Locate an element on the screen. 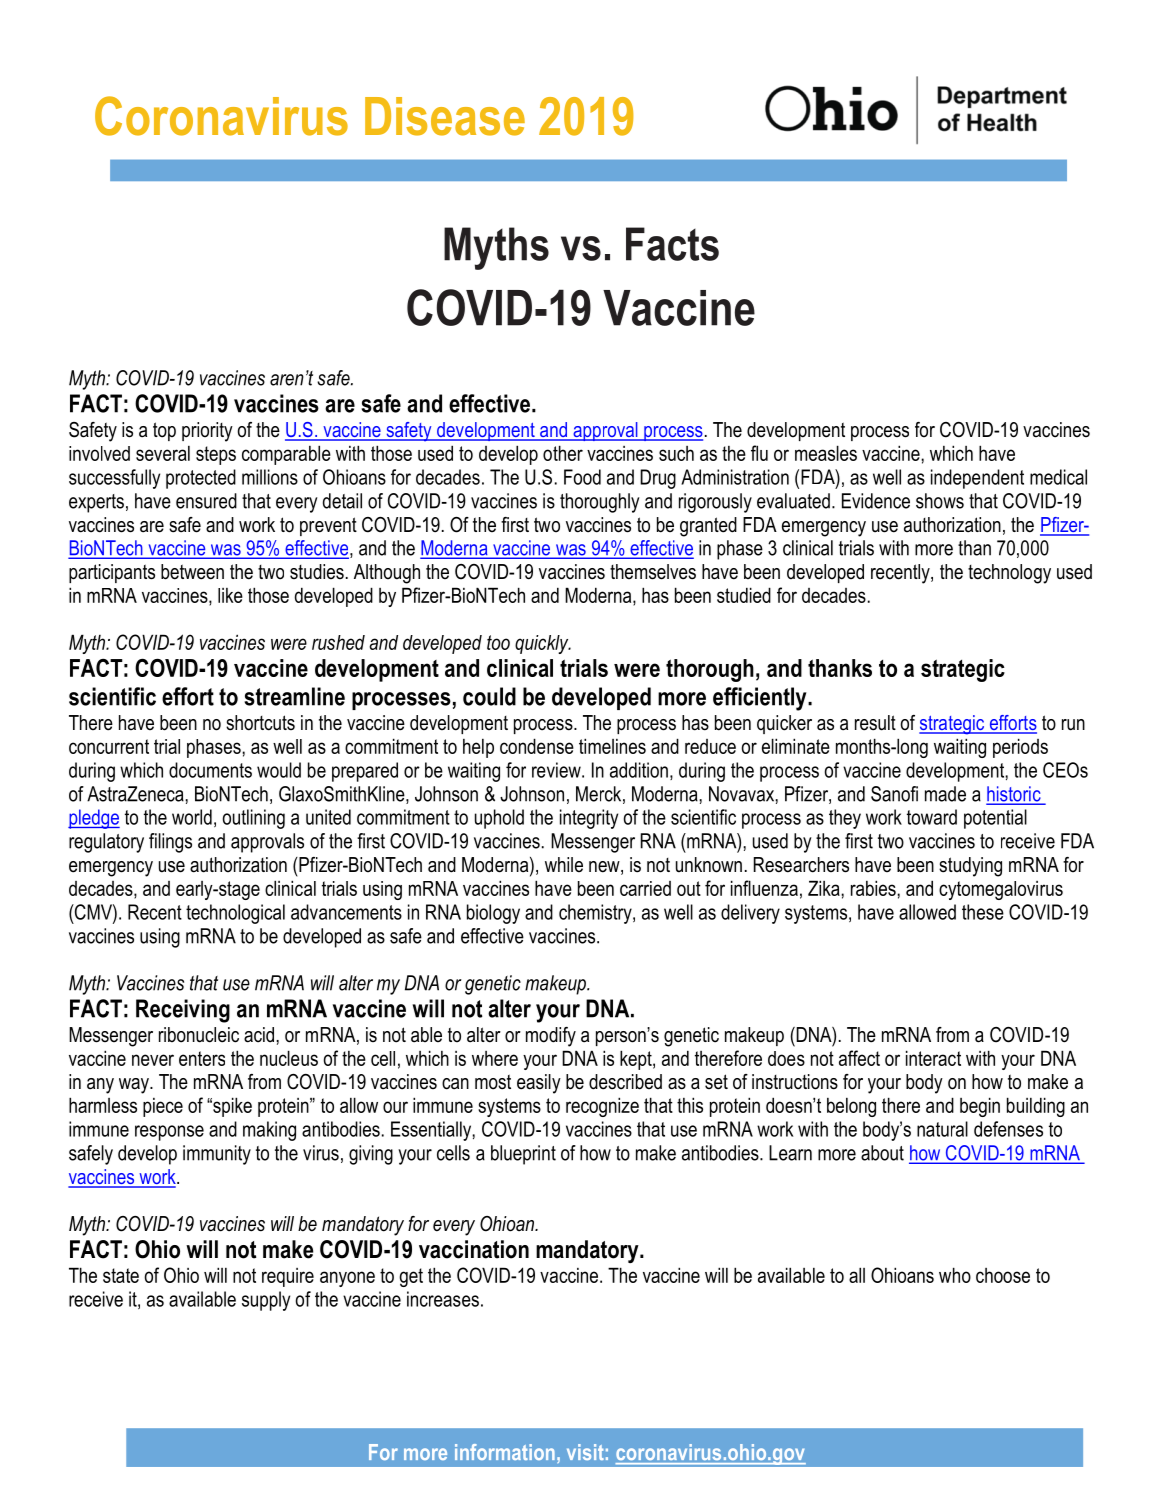  measles is located at coordinates (826, 453).
